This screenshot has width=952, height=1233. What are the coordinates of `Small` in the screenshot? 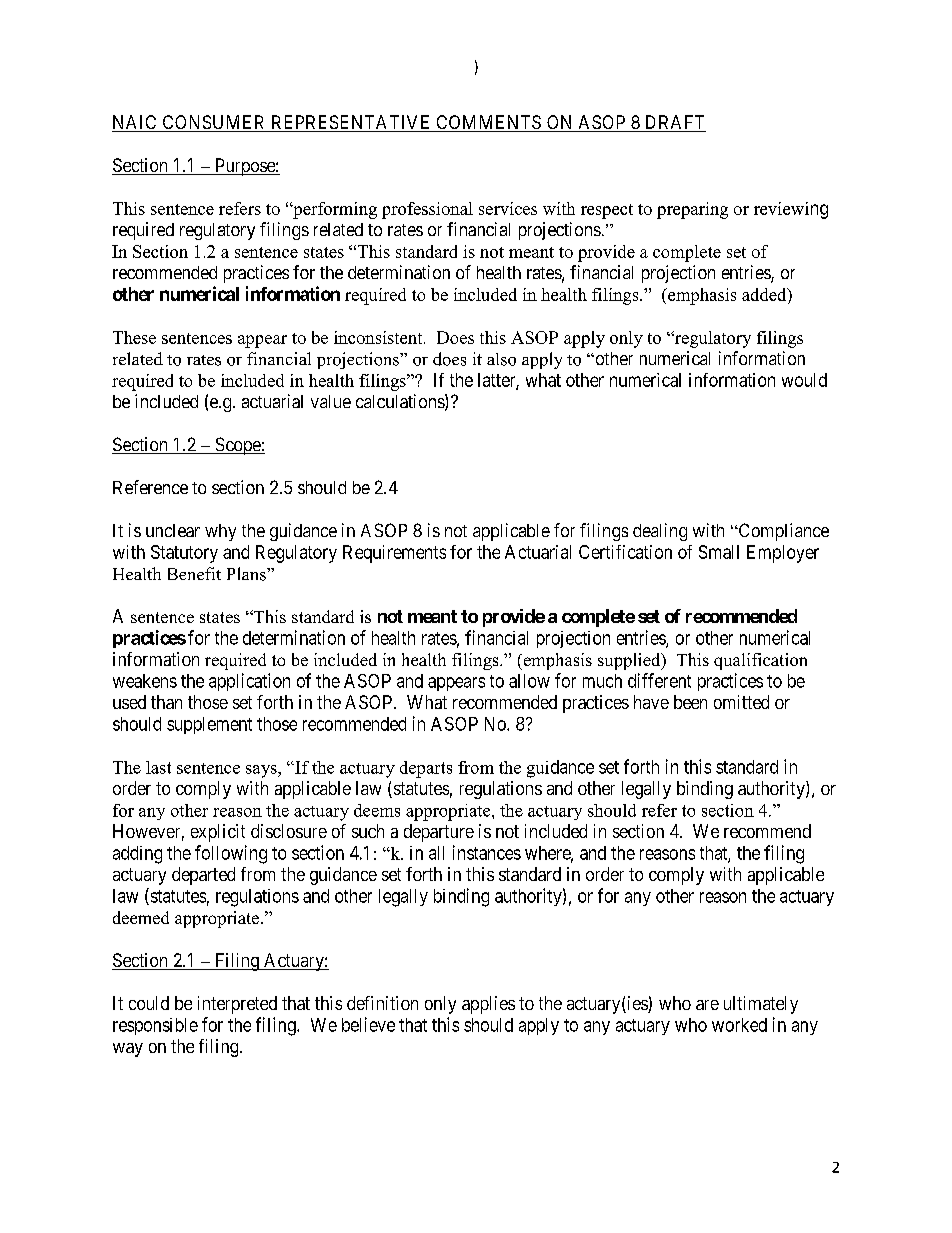 It's located at (719, 552).
